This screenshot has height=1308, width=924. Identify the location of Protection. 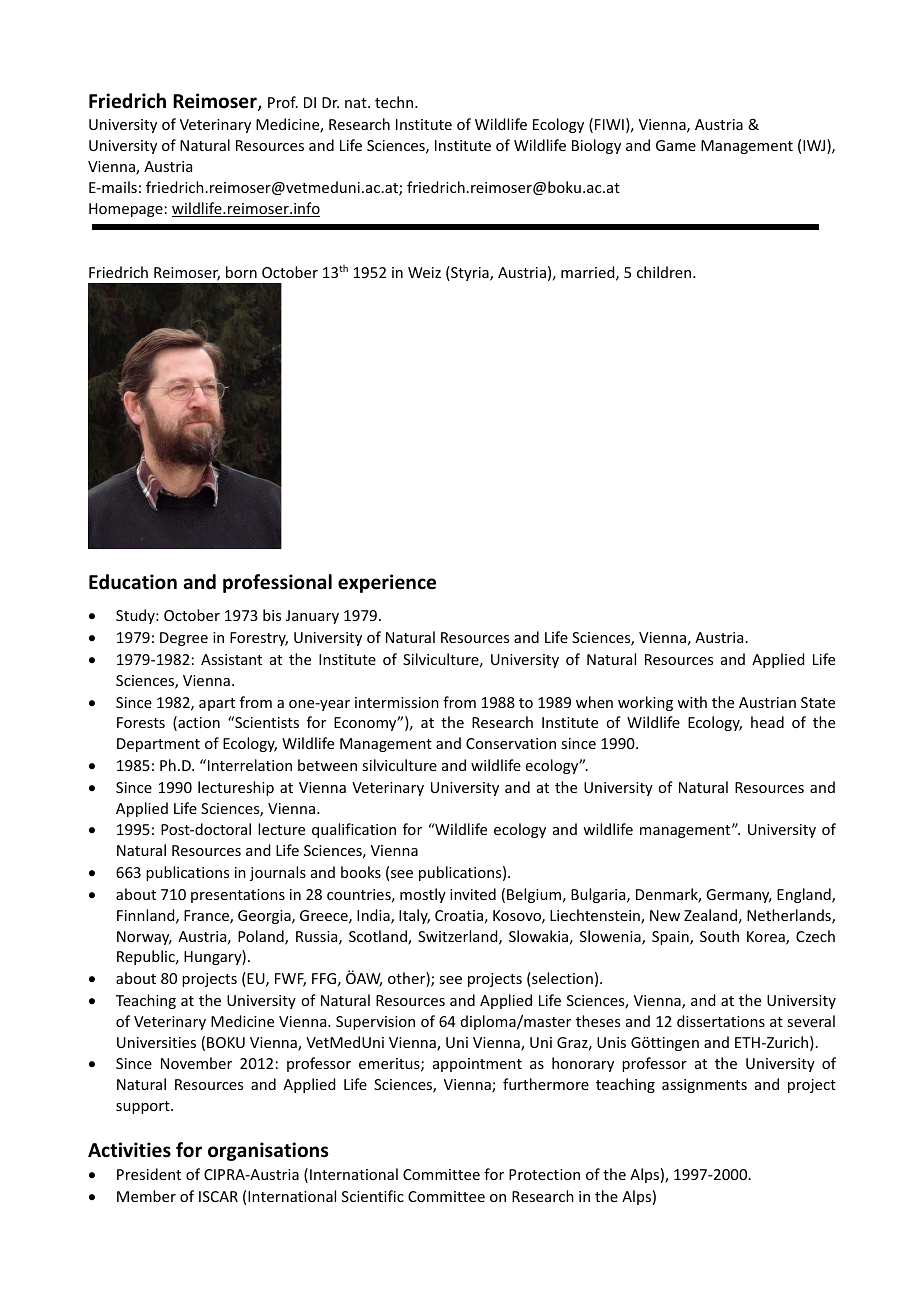
(544, 1174).
